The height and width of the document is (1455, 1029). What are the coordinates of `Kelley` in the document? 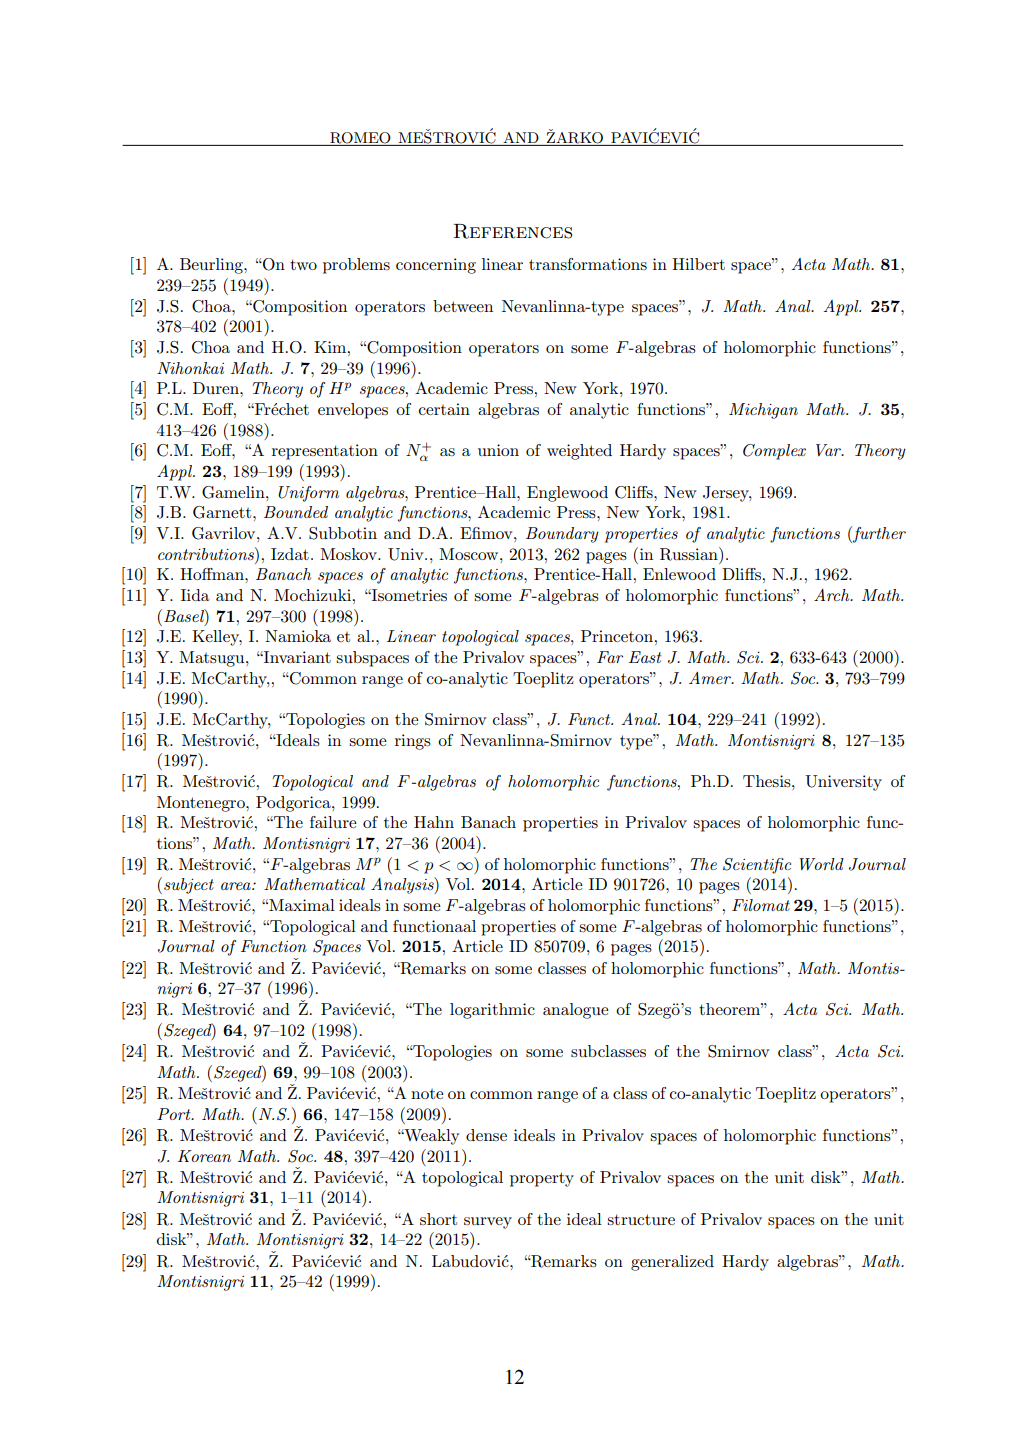 It's located at (217, 638).
